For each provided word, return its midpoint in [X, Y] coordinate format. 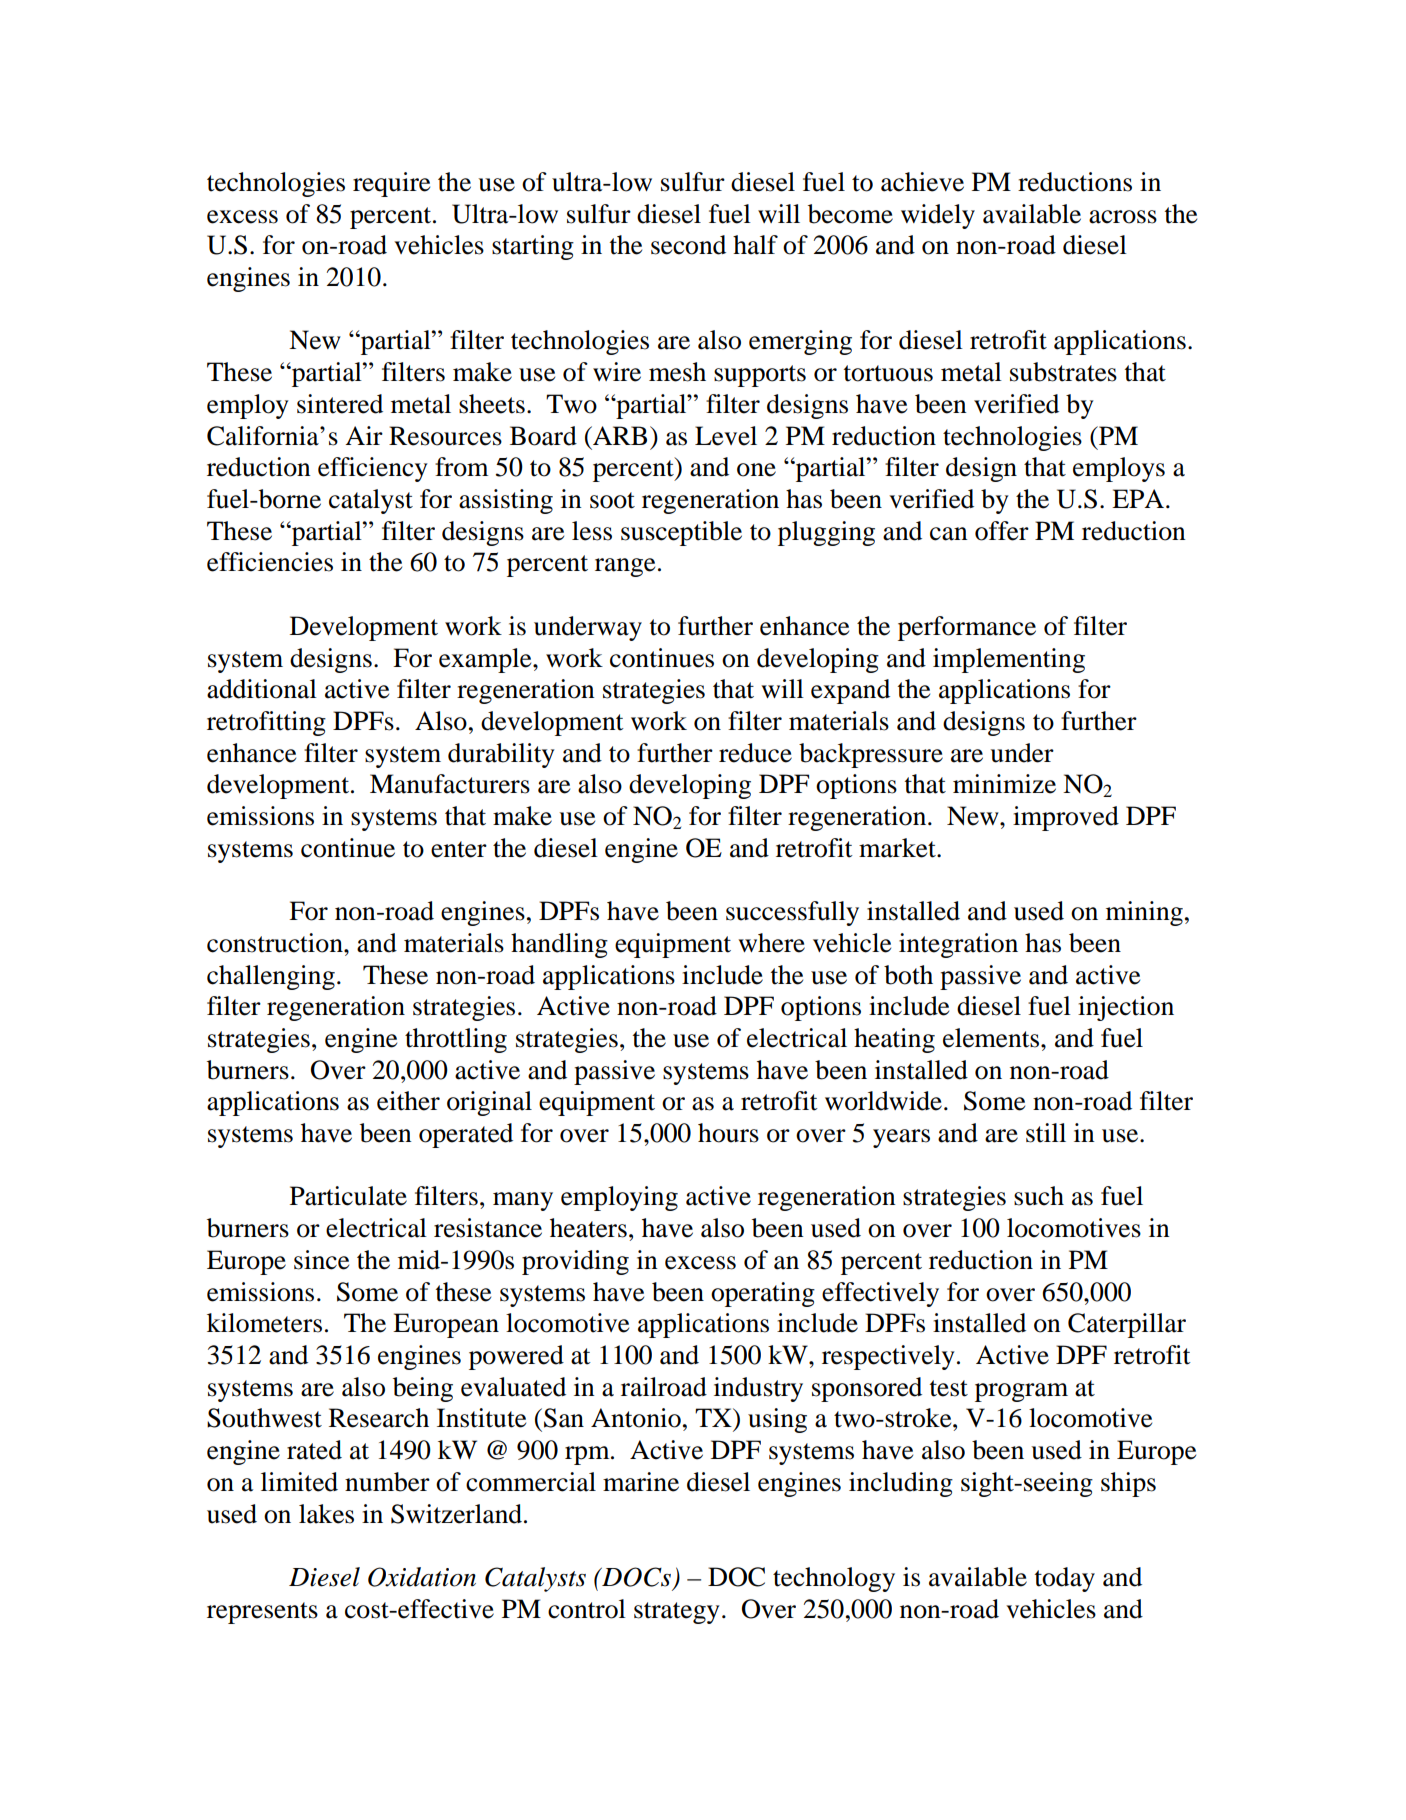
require [391, 184]
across [1123, 217]
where [771, 943]
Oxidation [422, 1577]
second [688, 245]
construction [276, 943]
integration [958, 945]
